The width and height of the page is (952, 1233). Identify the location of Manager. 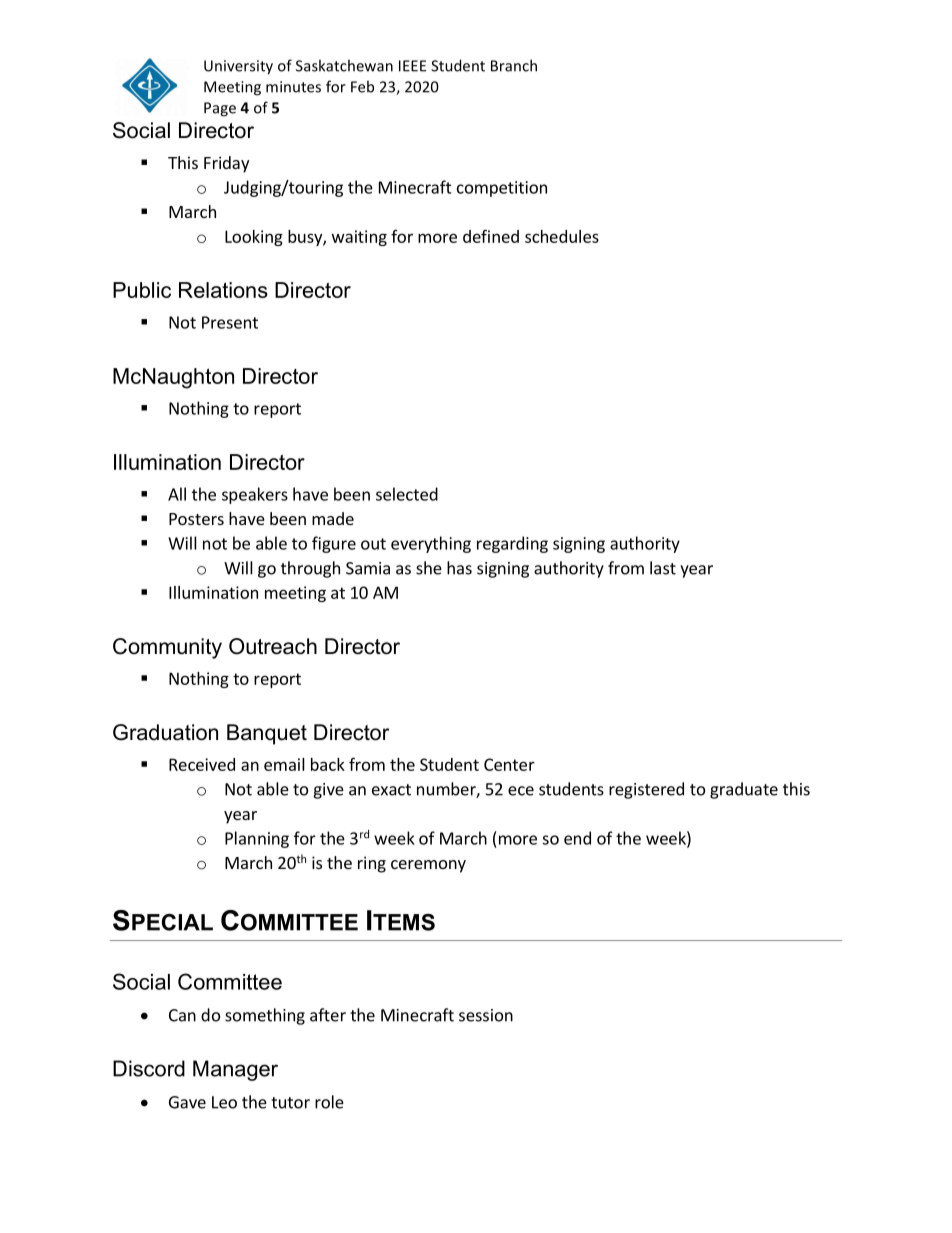
(235, 1070).
